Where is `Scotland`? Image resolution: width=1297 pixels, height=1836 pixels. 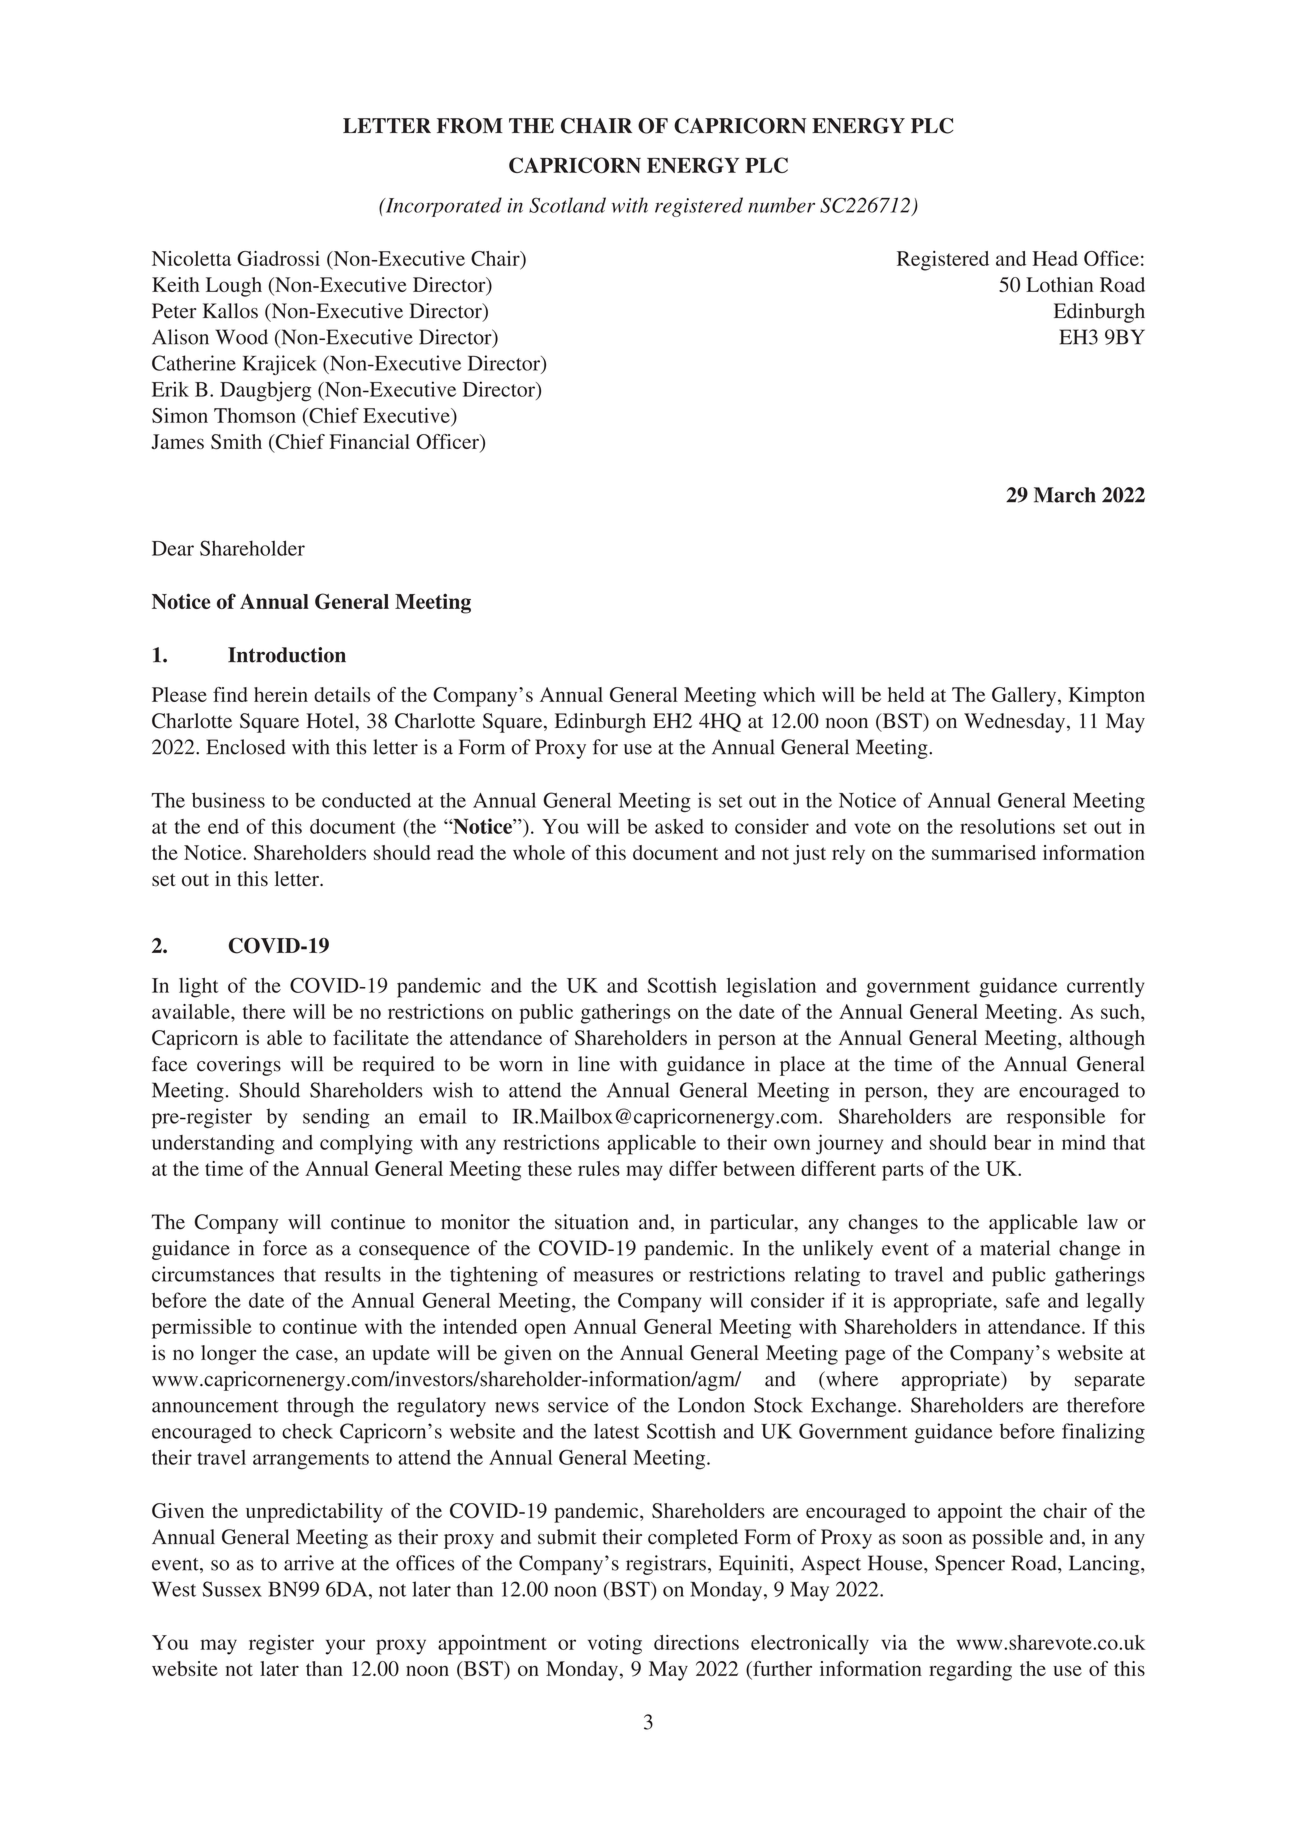
Scotland is located at coordinates (567, 205).
